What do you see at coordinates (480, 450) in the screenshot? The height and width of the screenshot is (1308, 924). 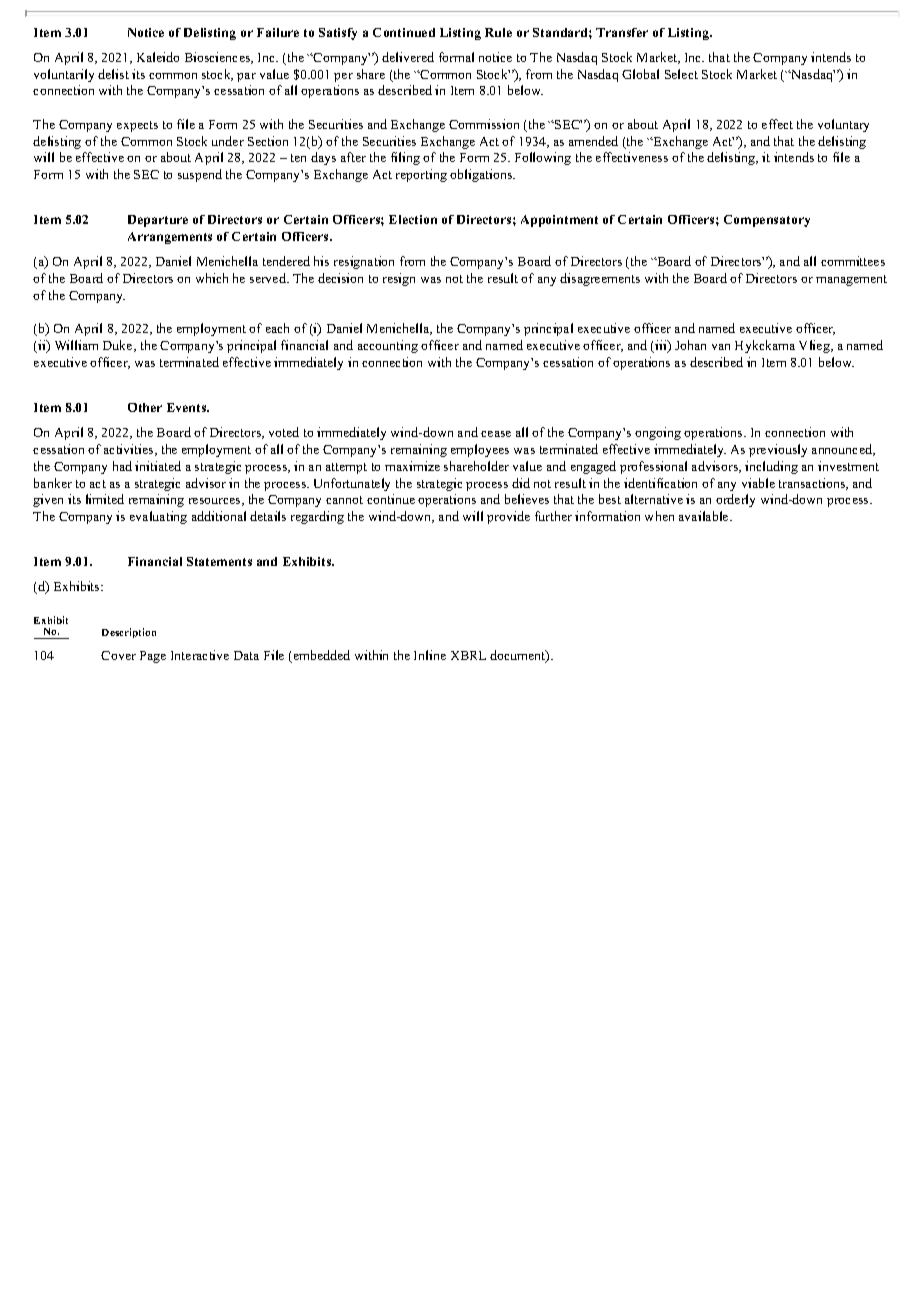 I see `employees` at bounding box center [480, 450].
